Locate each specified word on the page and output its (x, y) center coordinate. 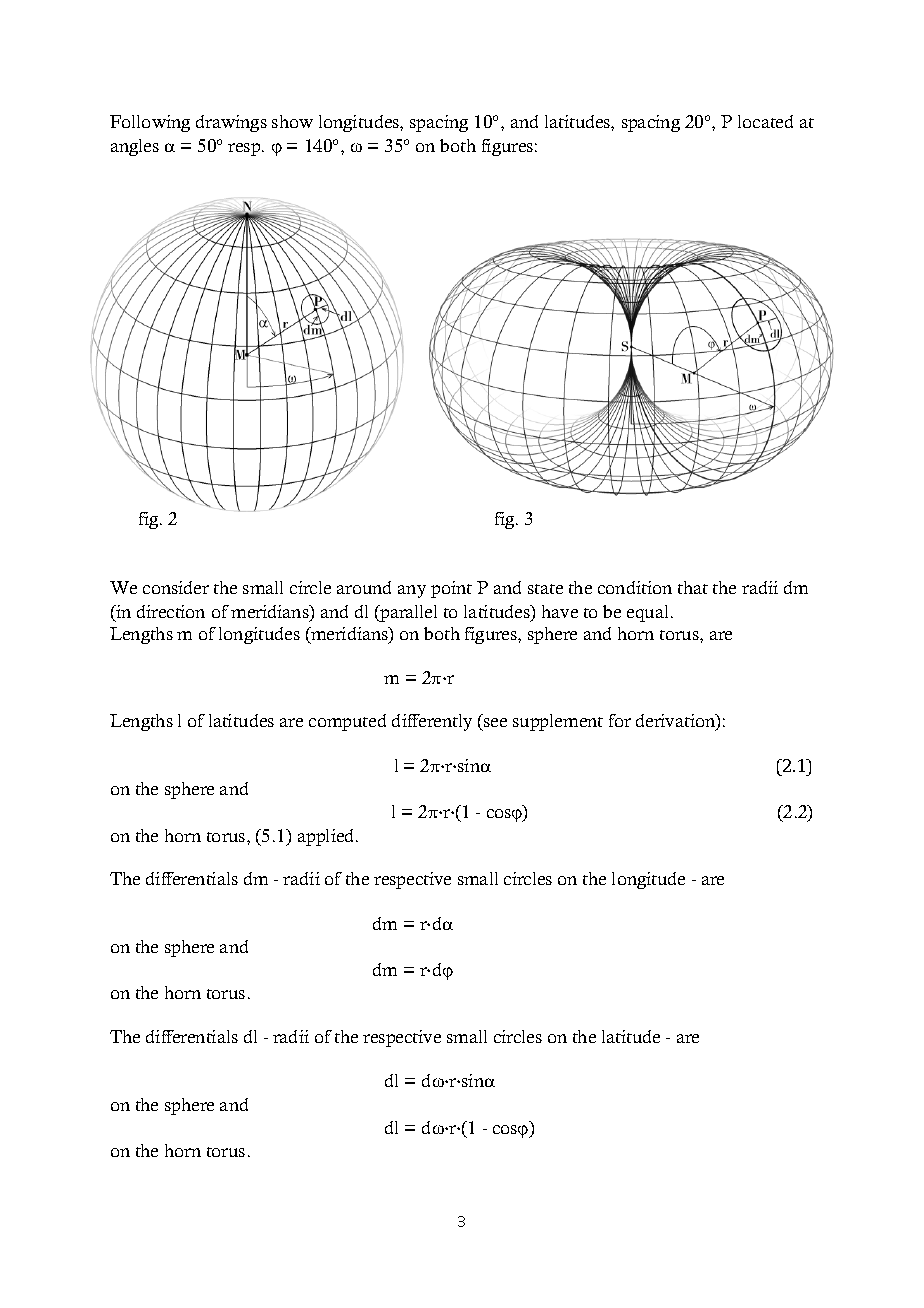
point (451, 589)
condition (635, 587)
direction (171, 611)
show (292, 121)
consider (176, 587)
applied (327, 837)
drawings (231, 123)
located (765, 121)
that (693, 587)
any (412, 591)
